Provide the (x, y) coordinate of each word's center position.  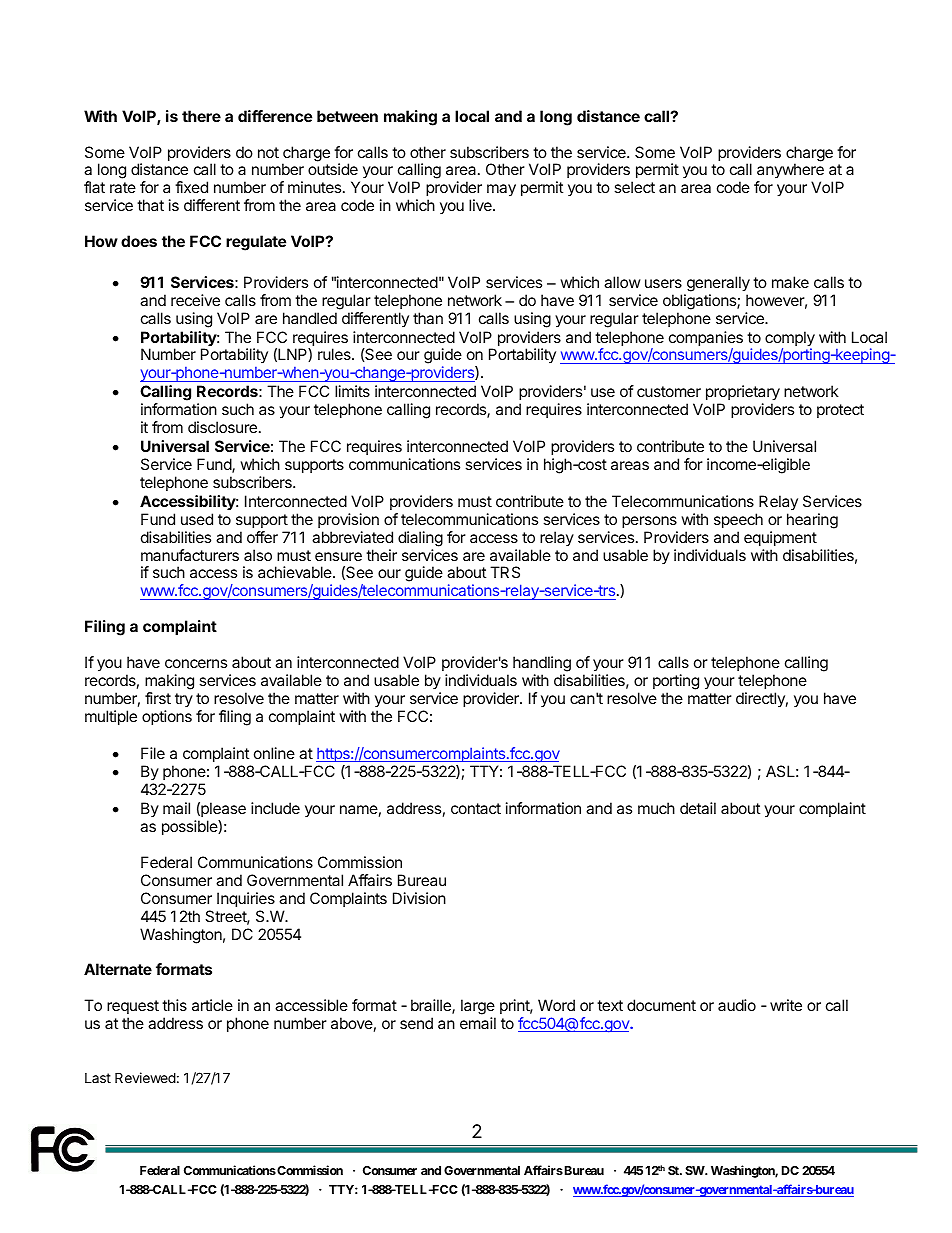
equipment (780, 538)
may (501, 190)
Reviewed (145, 1077)
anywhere (790, 172)
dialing (420, 539)
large (478, 1008)
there (201, 116)
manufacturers (190, 555)
